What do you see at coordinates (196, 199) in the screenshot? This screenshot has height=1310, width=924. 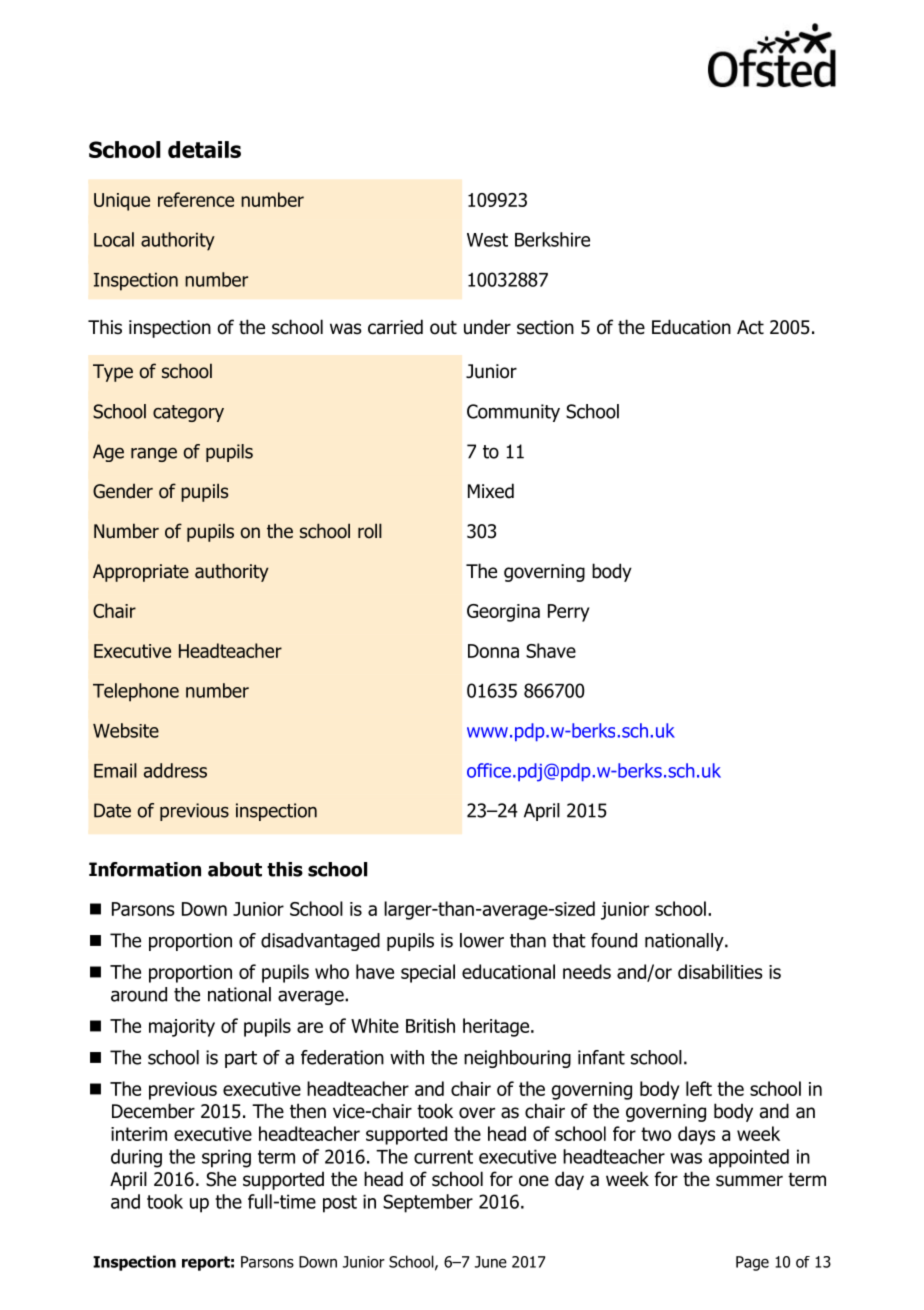 I see `reference` at bounding box center [196, 199].
